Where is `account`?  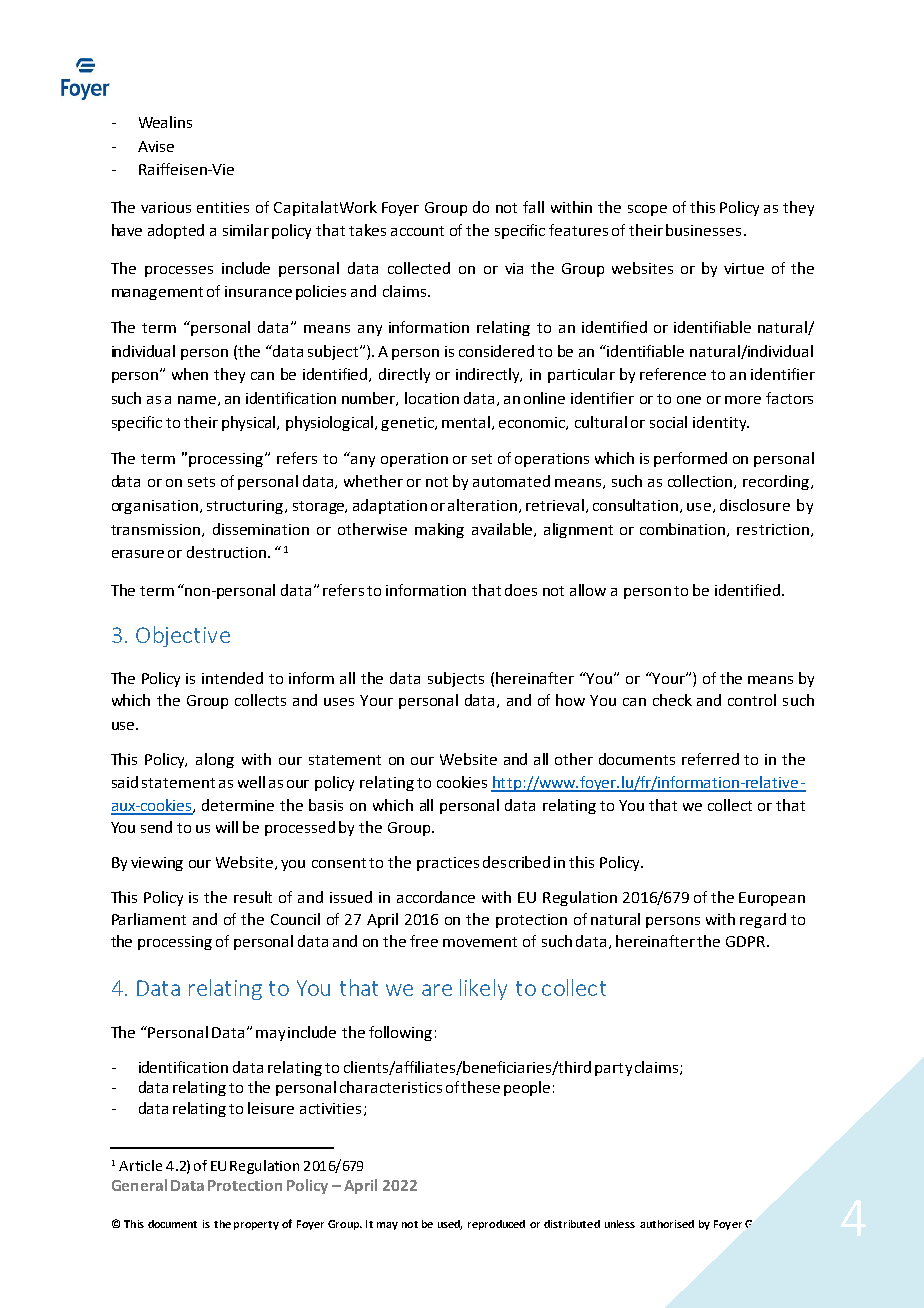 account is located at coordinates (417, 231).
